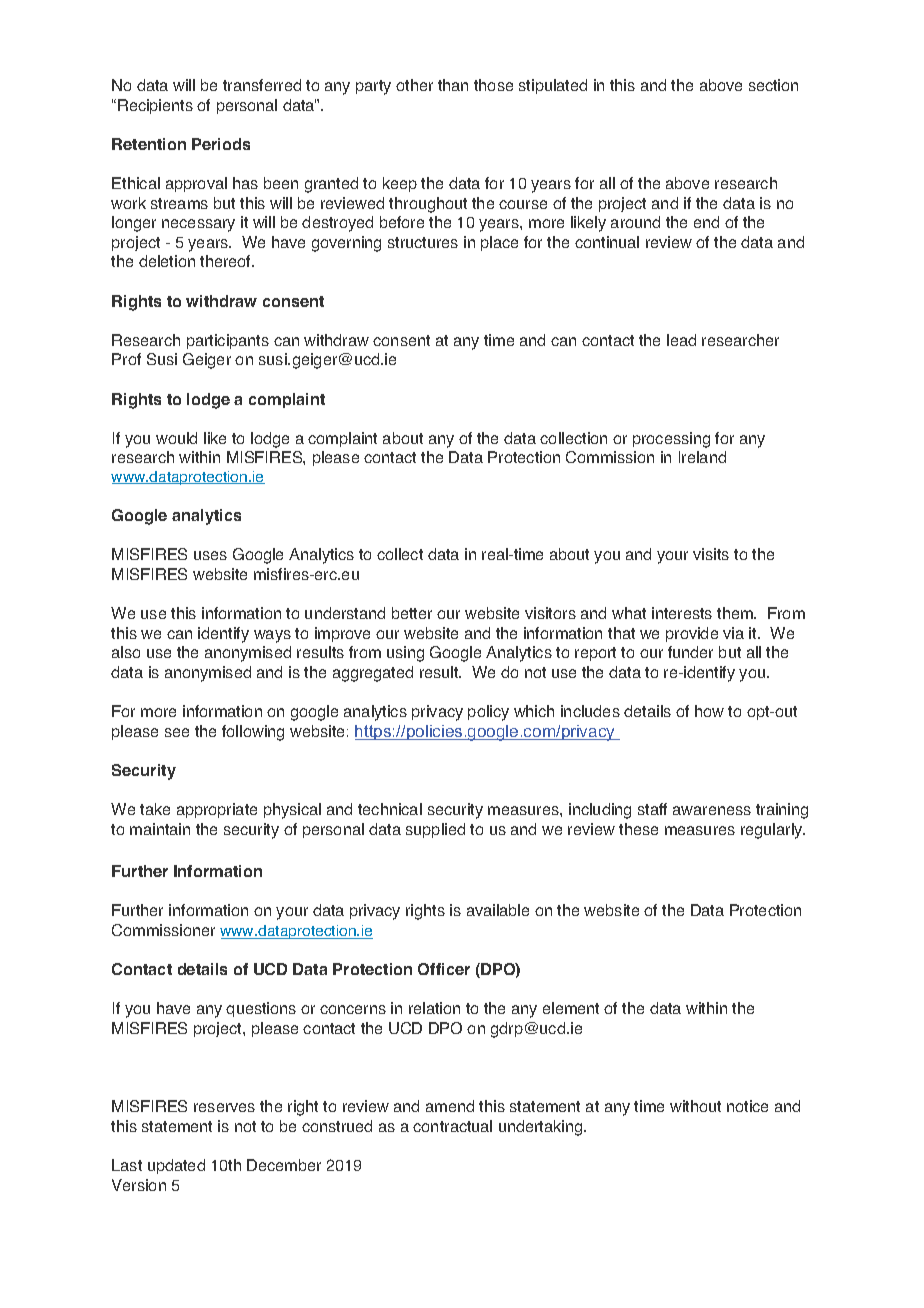 The height and width of the screenshot is (1308, 924). I want to click on provide, so click(692, 634).
